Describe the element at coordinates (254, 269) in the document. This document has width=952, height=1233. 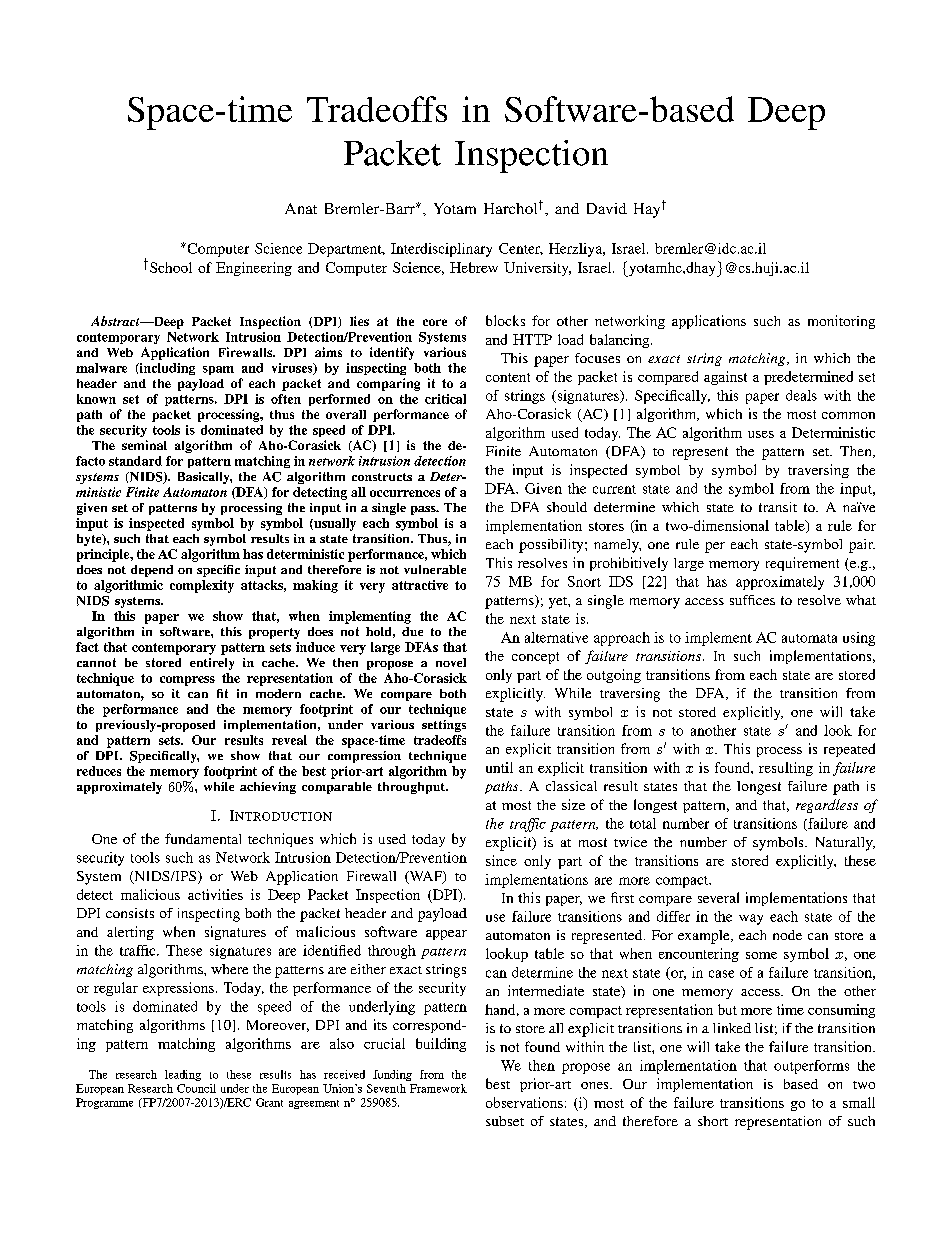
I see `Engineering` at that location.
